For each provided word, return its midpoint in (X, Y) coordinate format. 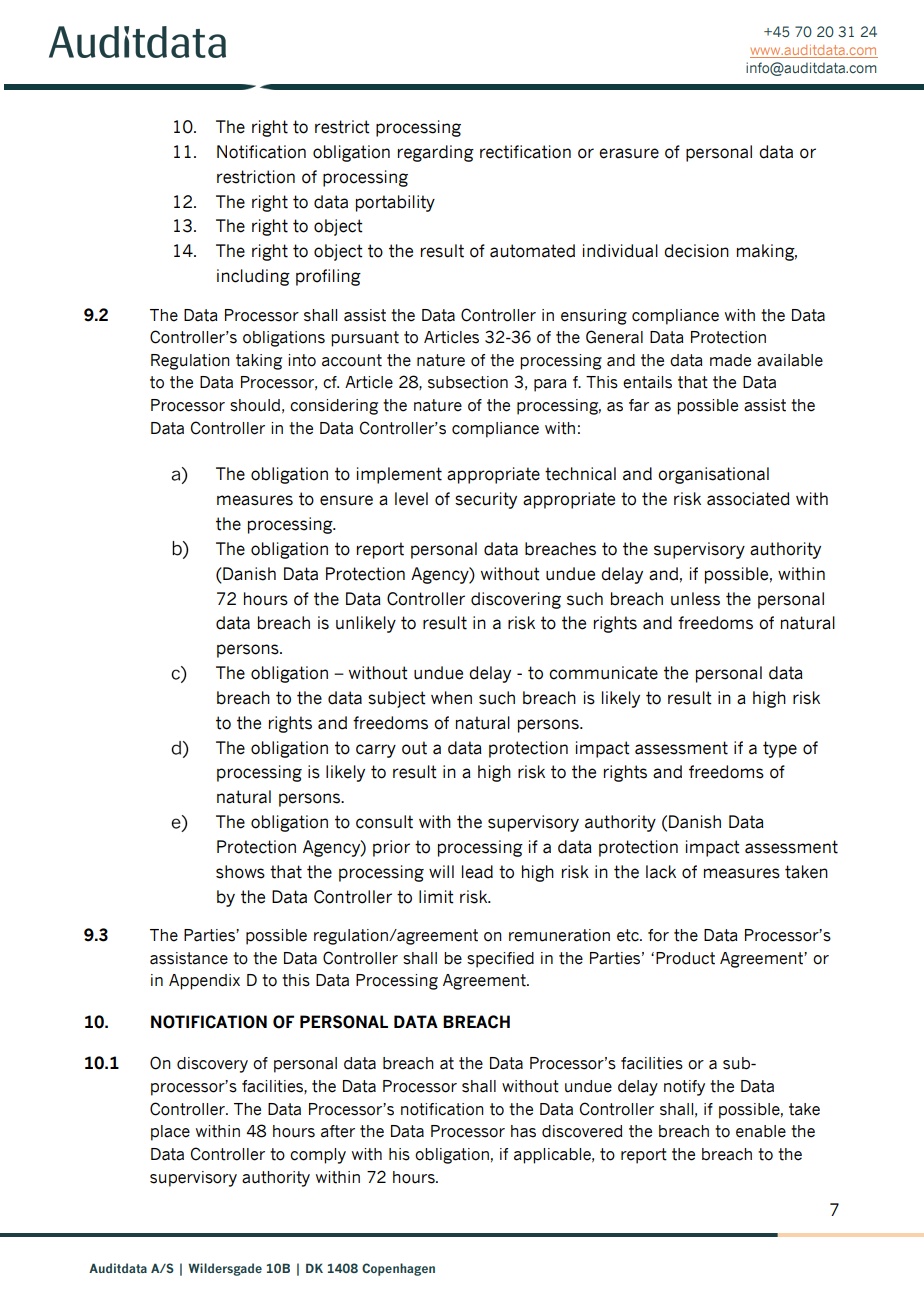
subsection (468, 382)
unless (695, 599)
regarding (436, 153)
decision (696, 251)
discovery (212, 1065)
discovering (516, 600)
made (730, 360)
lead (477, 872)
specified (500, 960)
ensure (346, 500)
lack (661, 872)
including (253, 277)
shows (240, 872)
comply (318, 1156)
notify (684, 1088)
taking (259, 362)
